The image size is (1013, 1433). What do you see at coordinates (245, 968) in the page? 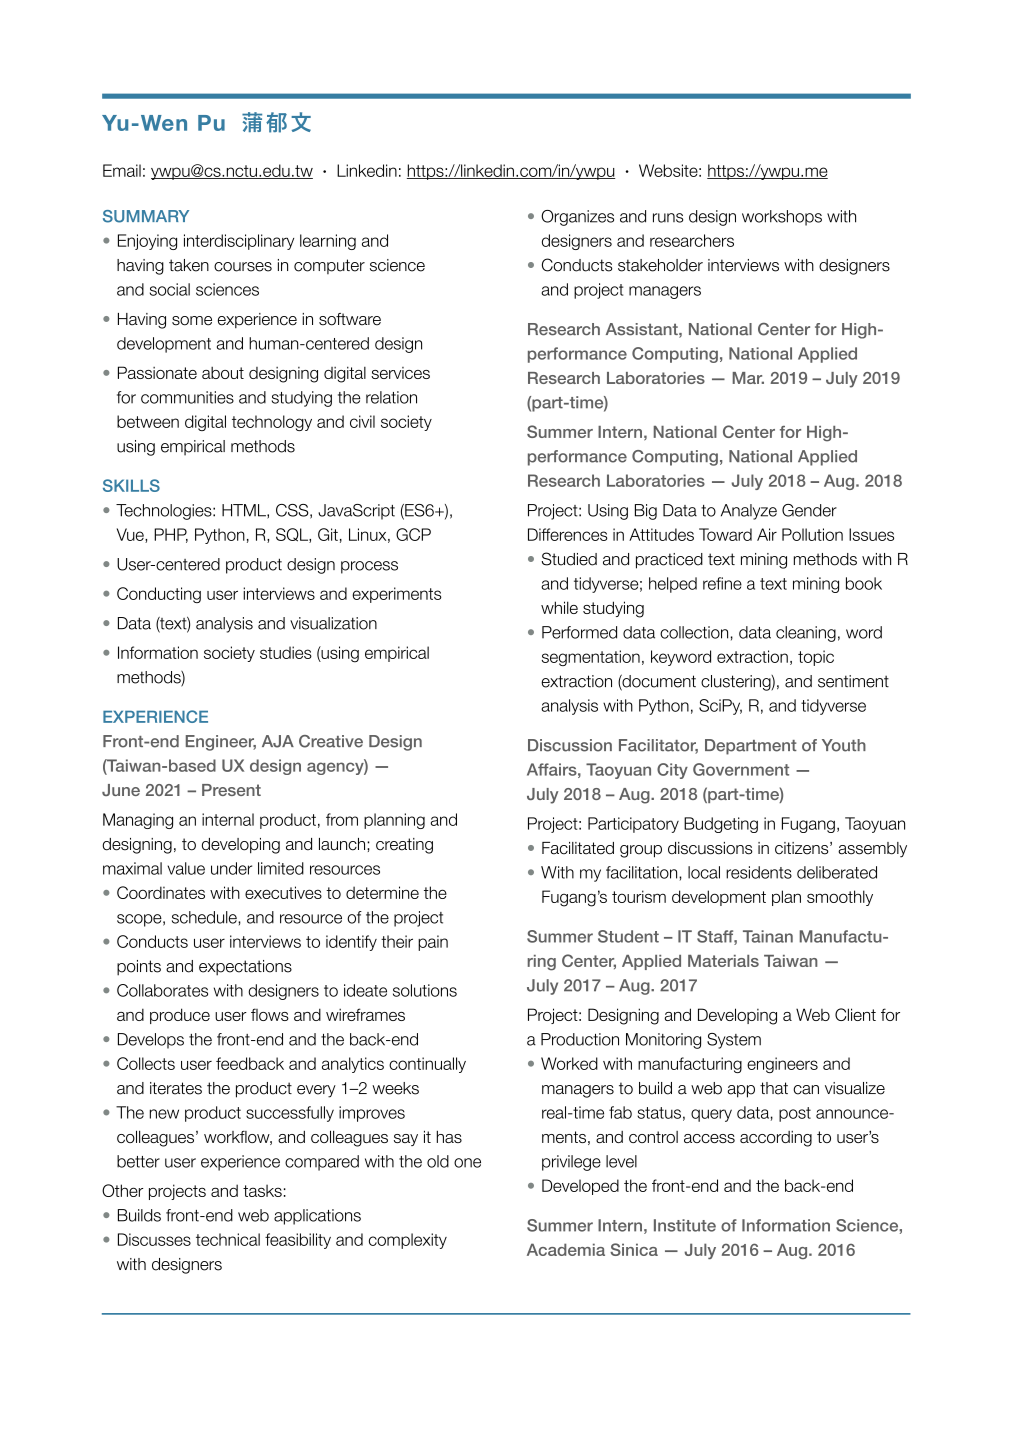
I see `expectations` at bounding box center [245, 968].
